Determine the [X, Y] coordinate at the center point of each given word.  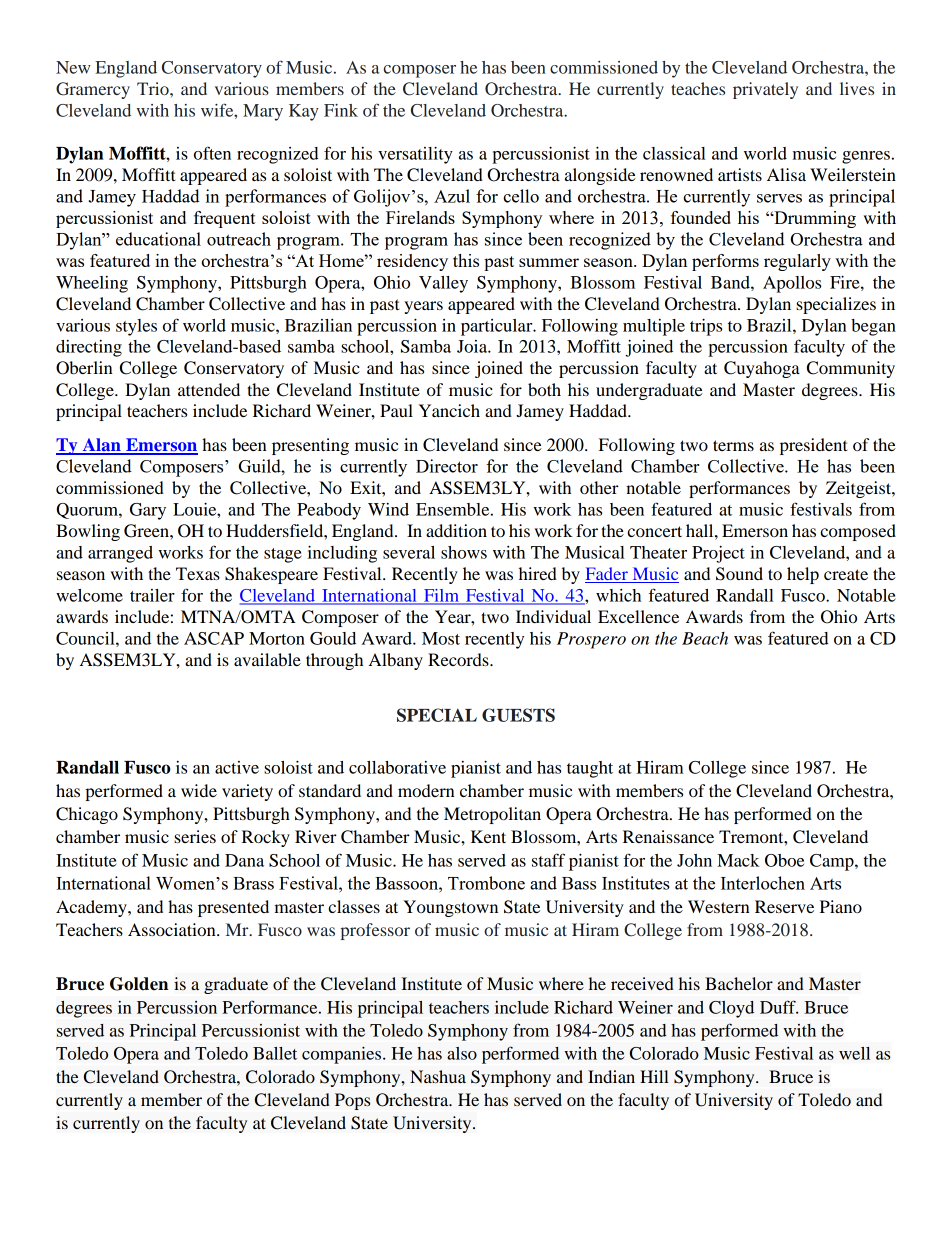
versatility [415, 155]
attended [209, 389]
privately [765, 90]
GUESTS [518, 715]
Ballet [275, 1053]
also [462, 1053]
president [814, 446]
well [854, 1053]
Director [447, 466]
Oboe [784, 860]
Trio [154, 88]
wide [199, 790]
